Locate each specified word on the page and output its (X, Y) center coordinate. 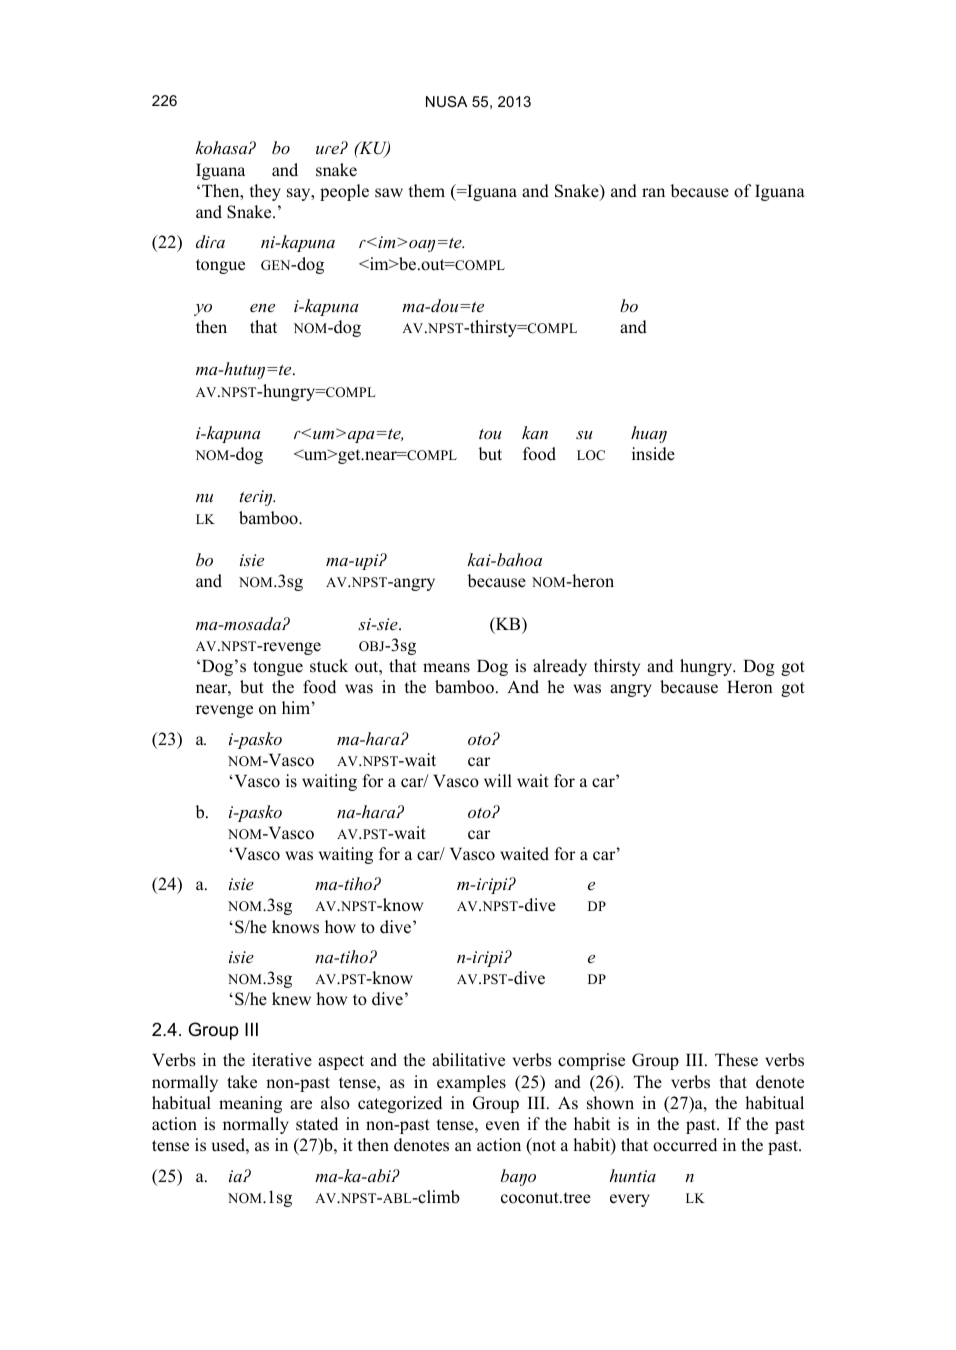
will (498, 780)
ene (262, 308)
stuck (329, 666)
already (560, 667)
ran (653, 192)
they (265, 192)
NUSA (446, 101)
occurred (685, 1145)
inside (653, 454)
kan (535, 432)
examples (471, 1083)
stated (317, 1124)
